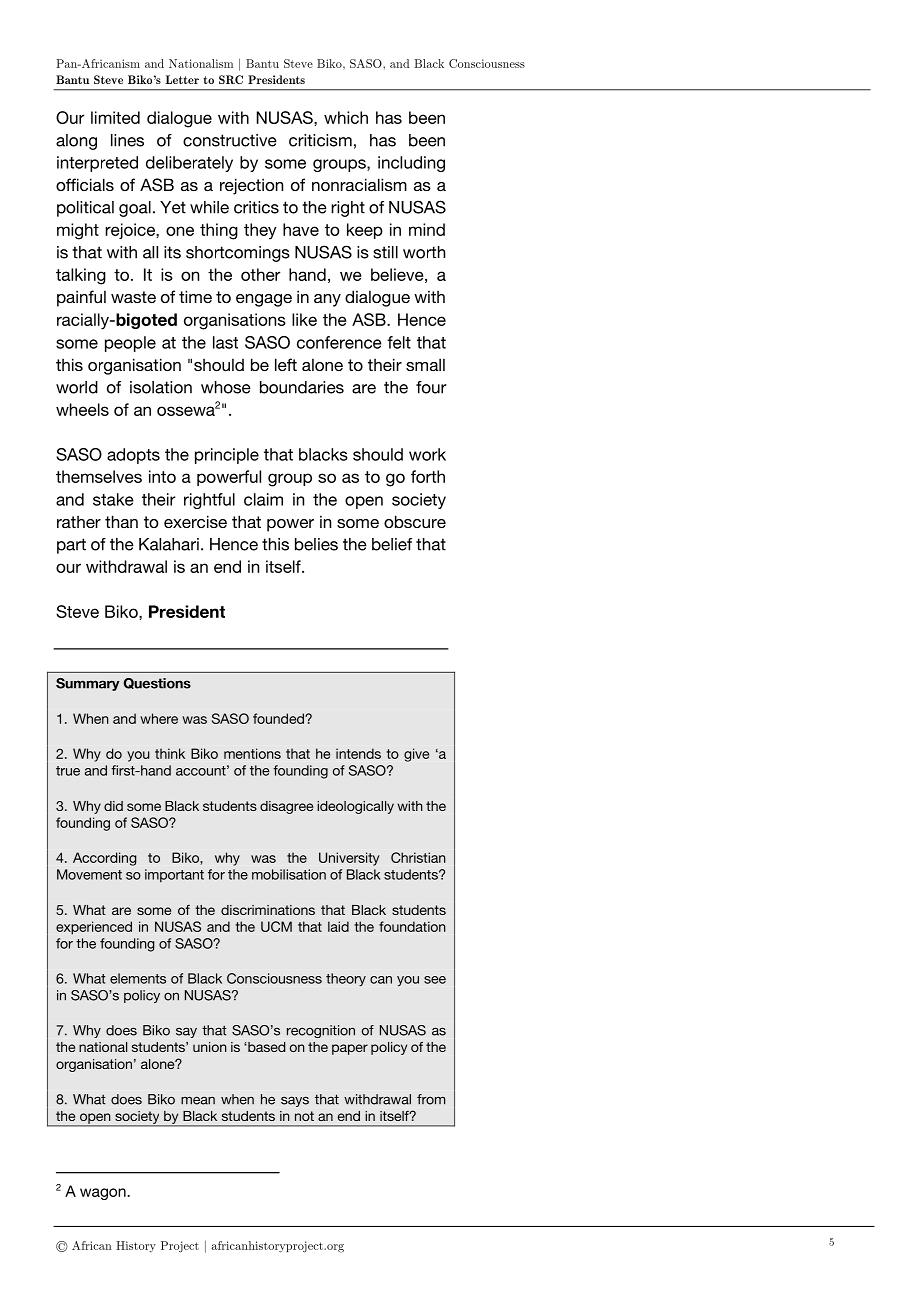 The height and width of the page is (1308, 924). What do you see at coordinates (130, 344) in the page?
I see `people` at bounding box center [130, 344].
